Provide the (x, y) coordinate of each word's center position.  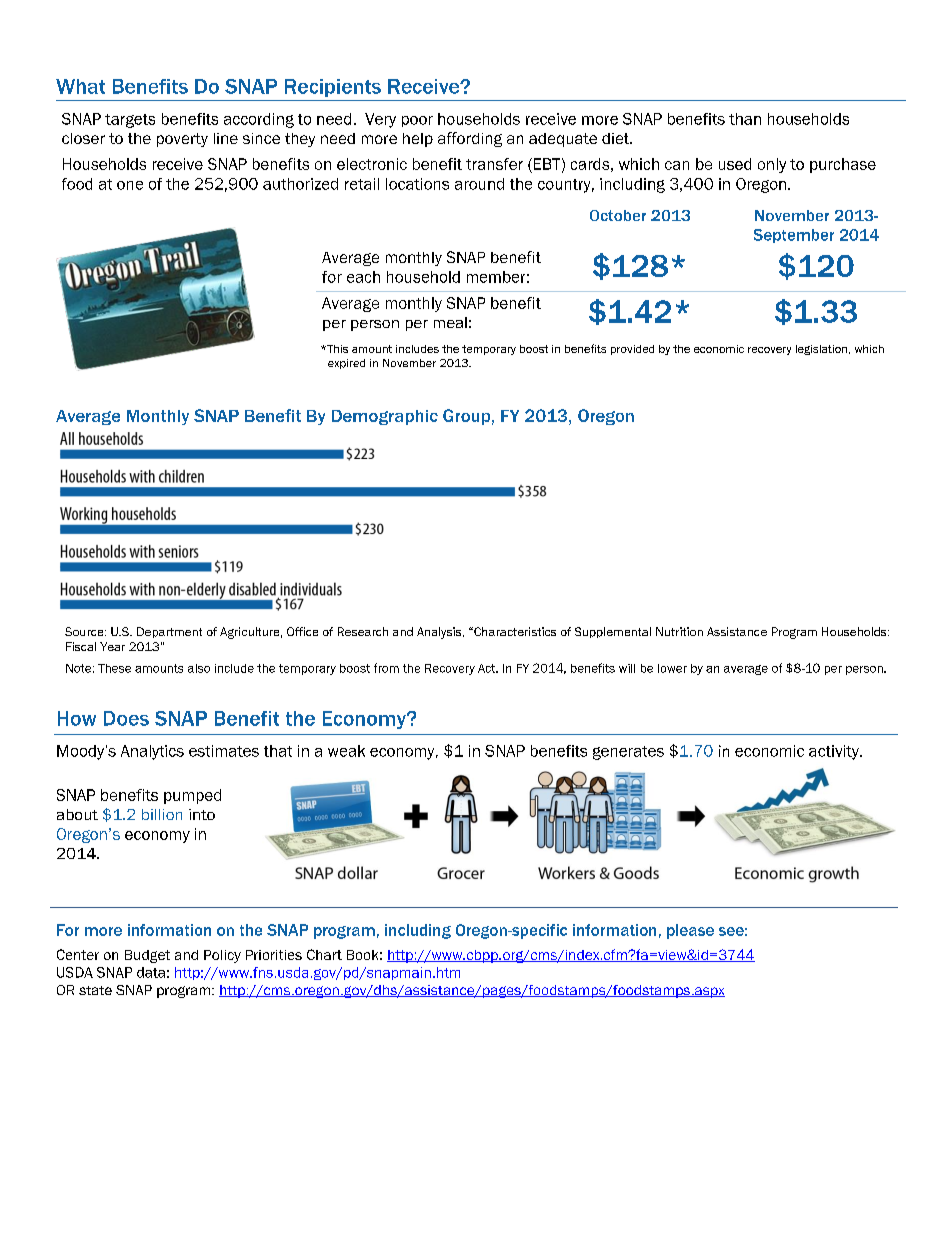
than (745, 119)
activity (835, 752)
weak (346, 751)
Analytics (152, 752)
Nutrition (679, 631)
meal (450, 322)
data (151, 972)
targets (130, 121)
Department (169, 632)
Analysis (440, 633)
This (336, 349)
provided (632, 350)
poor (417, 121)
